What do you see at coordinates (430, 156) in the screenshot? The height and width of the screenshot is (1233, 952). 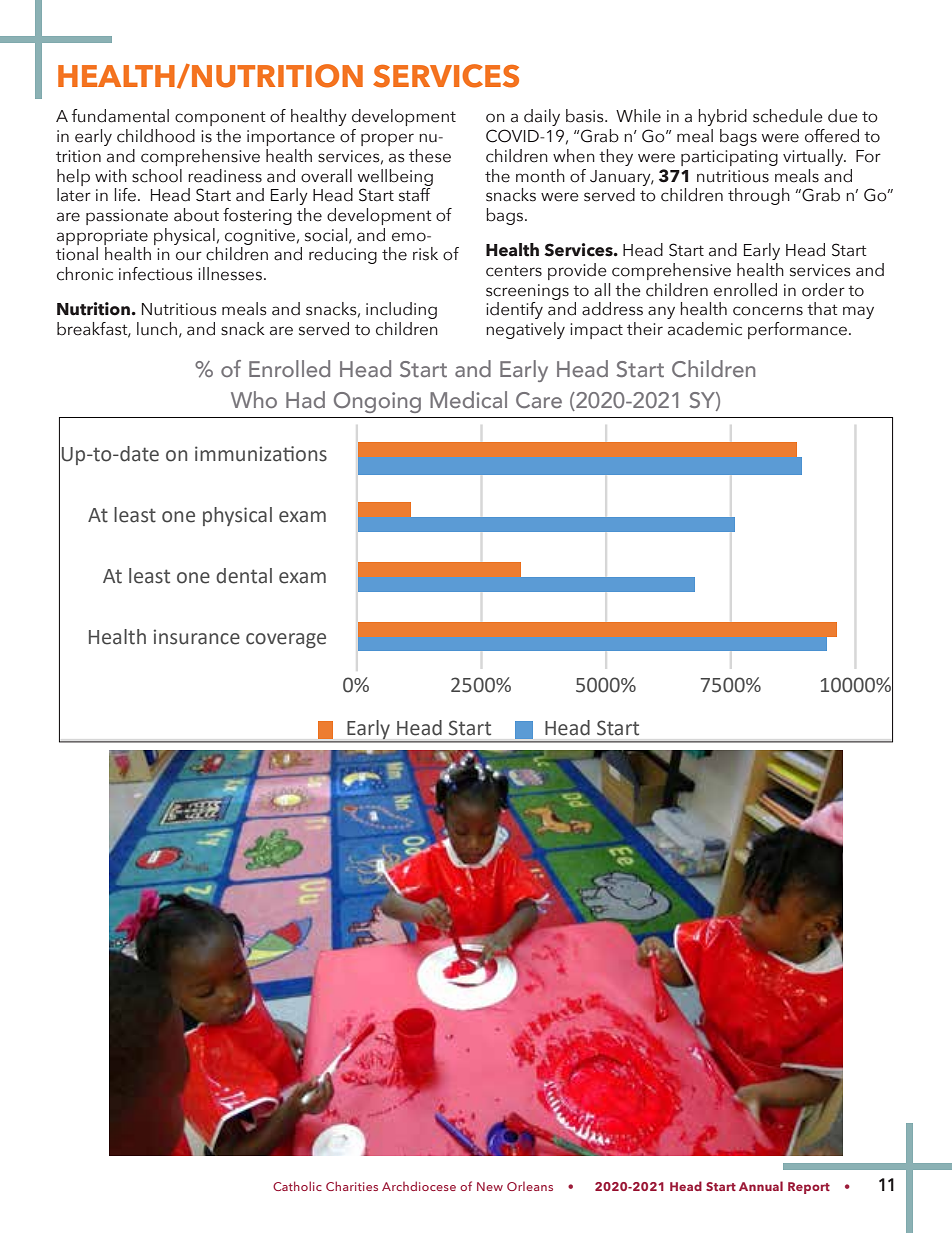 I see `these` at bounding box center [430, 156].
